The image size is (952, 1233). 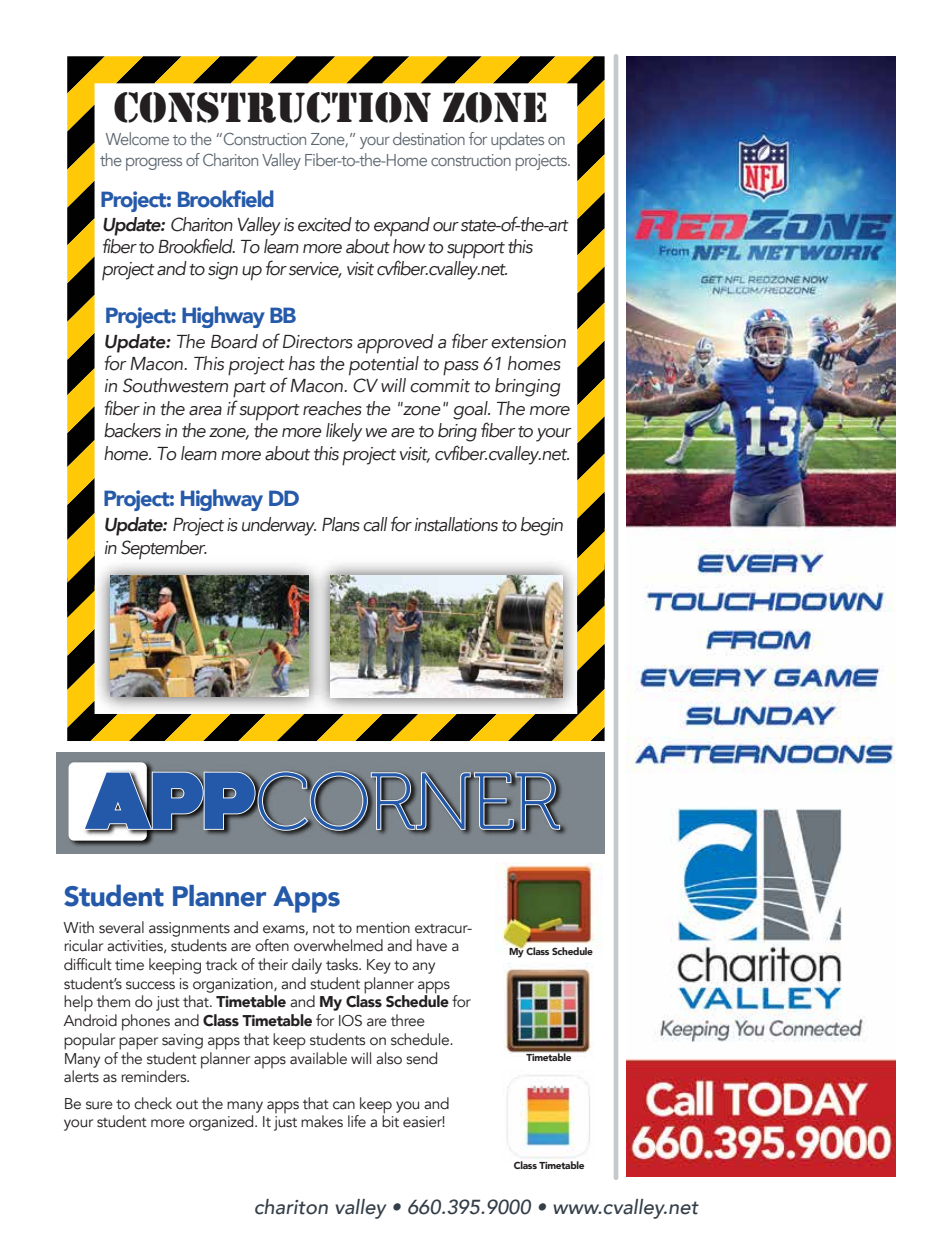 I want to click on excited, so click(x=325, y=224).
